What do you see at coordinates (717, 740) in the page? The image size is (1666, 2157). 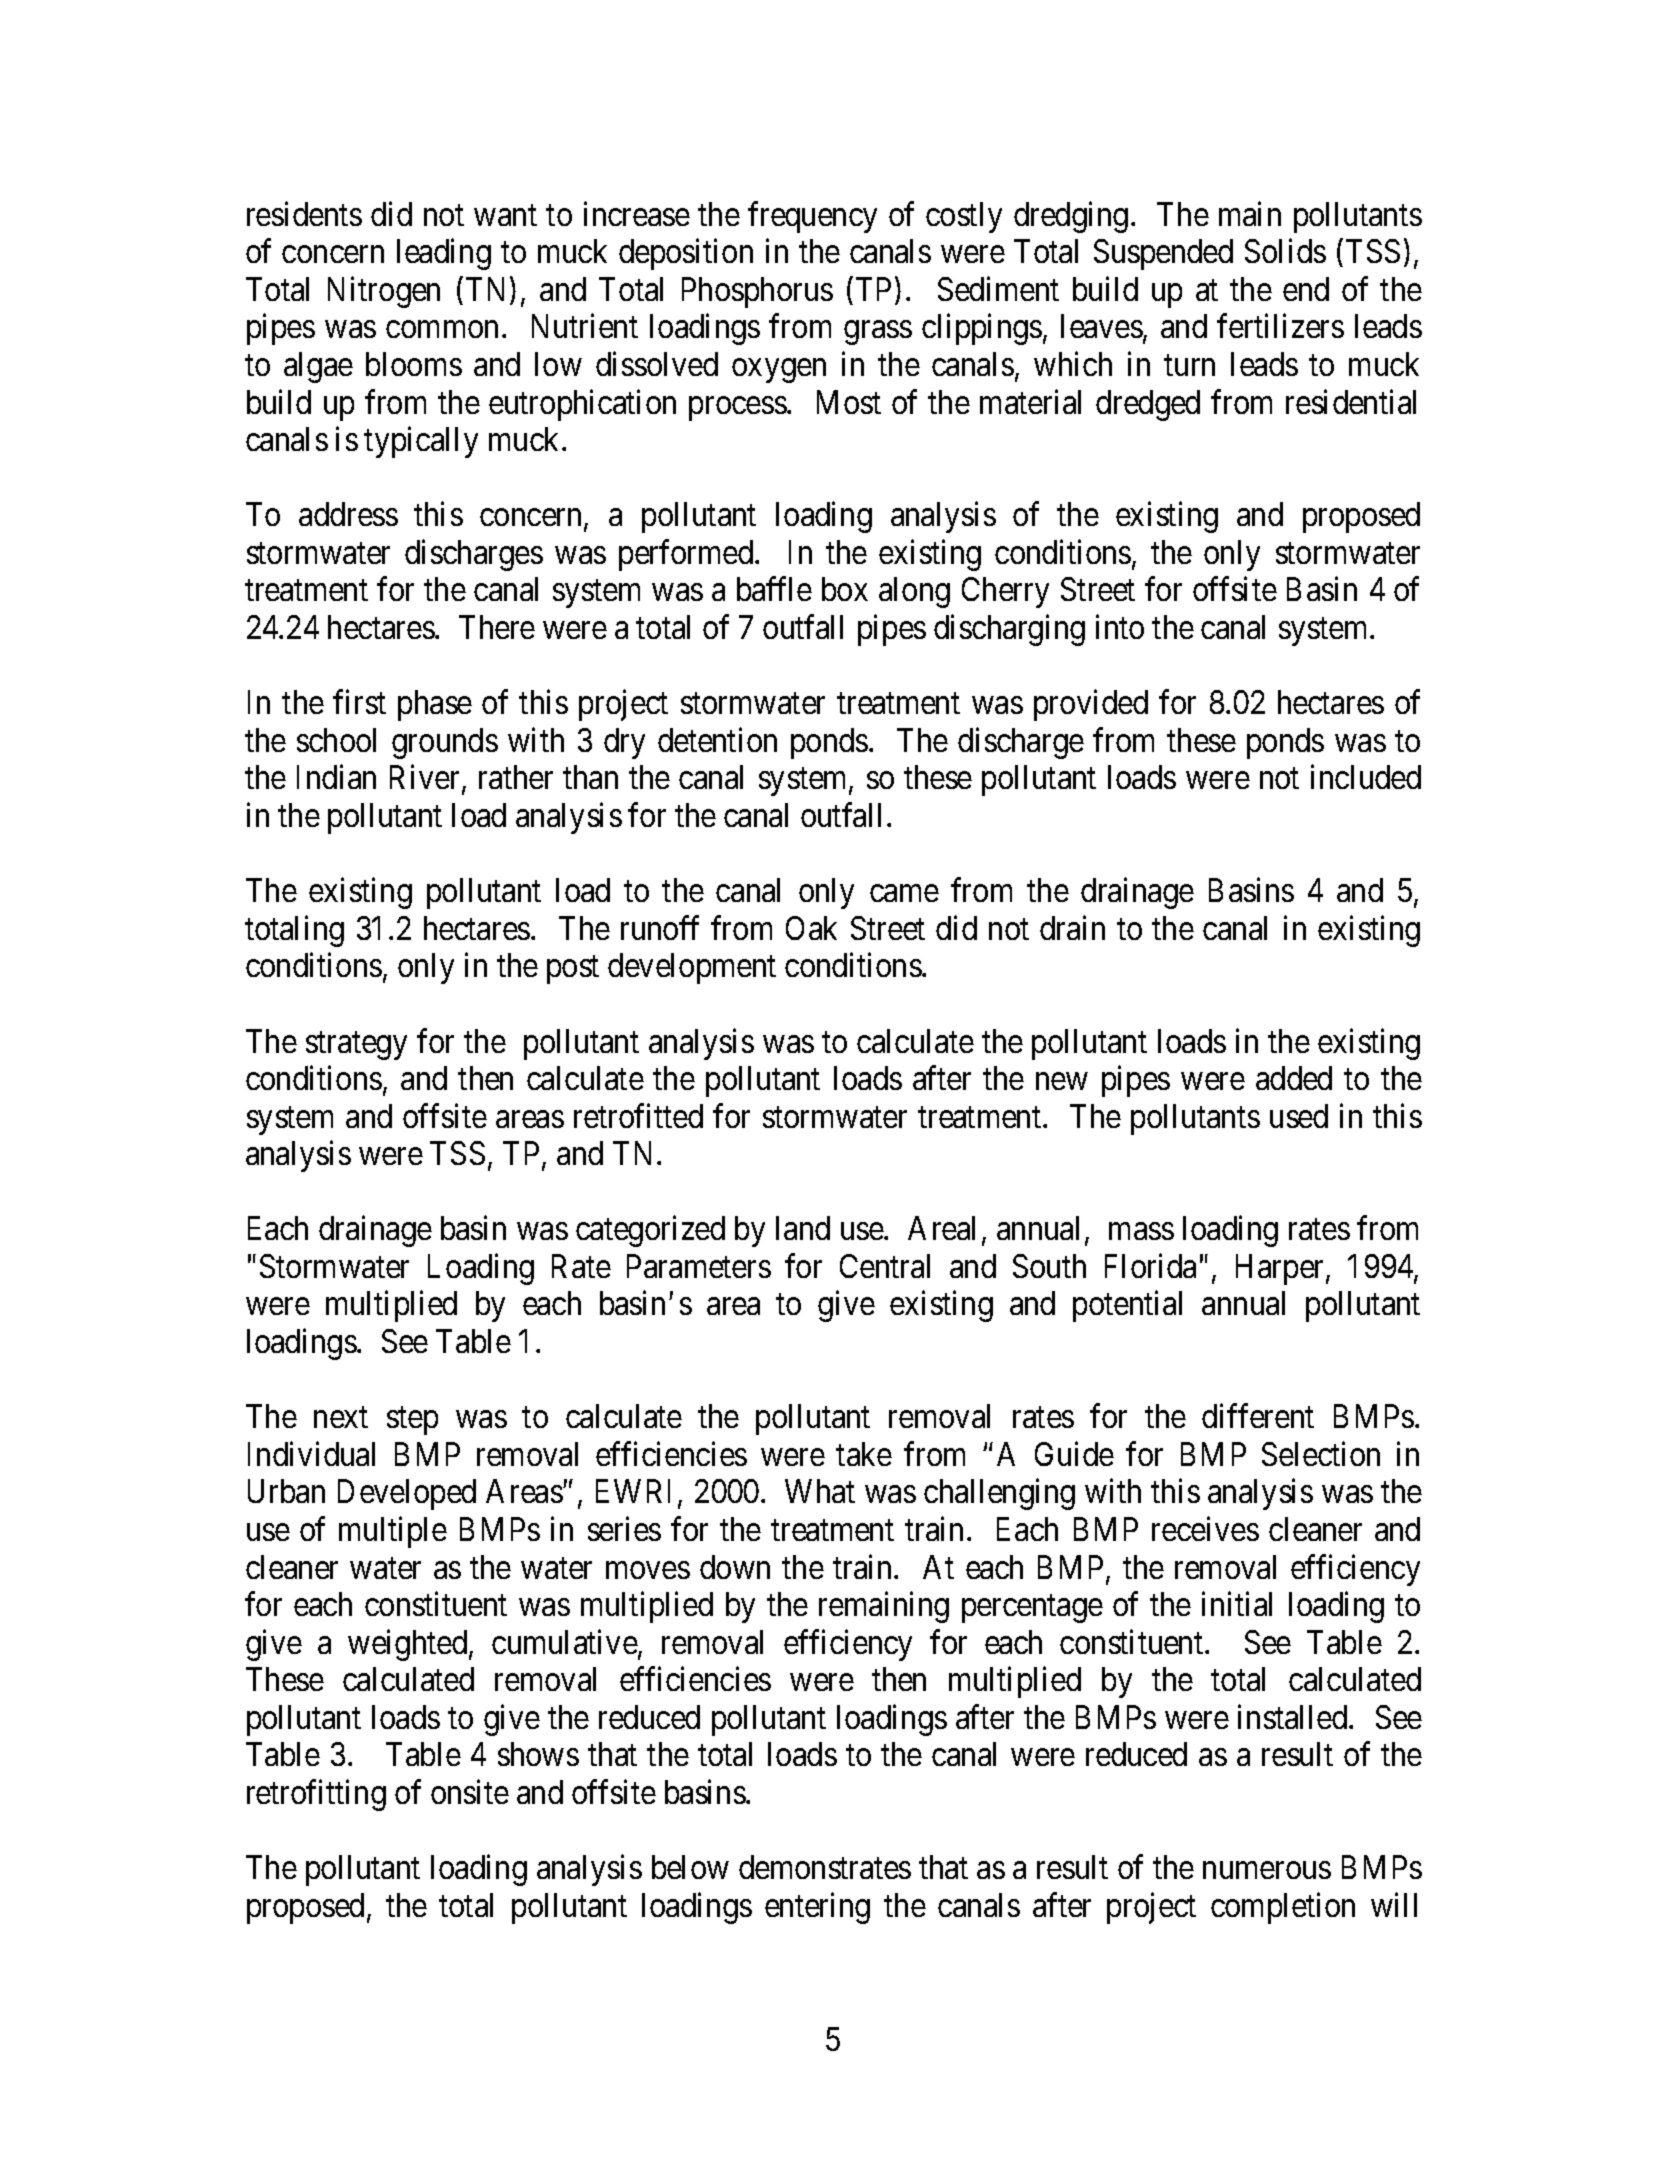 I see `detention` at bounding box center [717, 740].
